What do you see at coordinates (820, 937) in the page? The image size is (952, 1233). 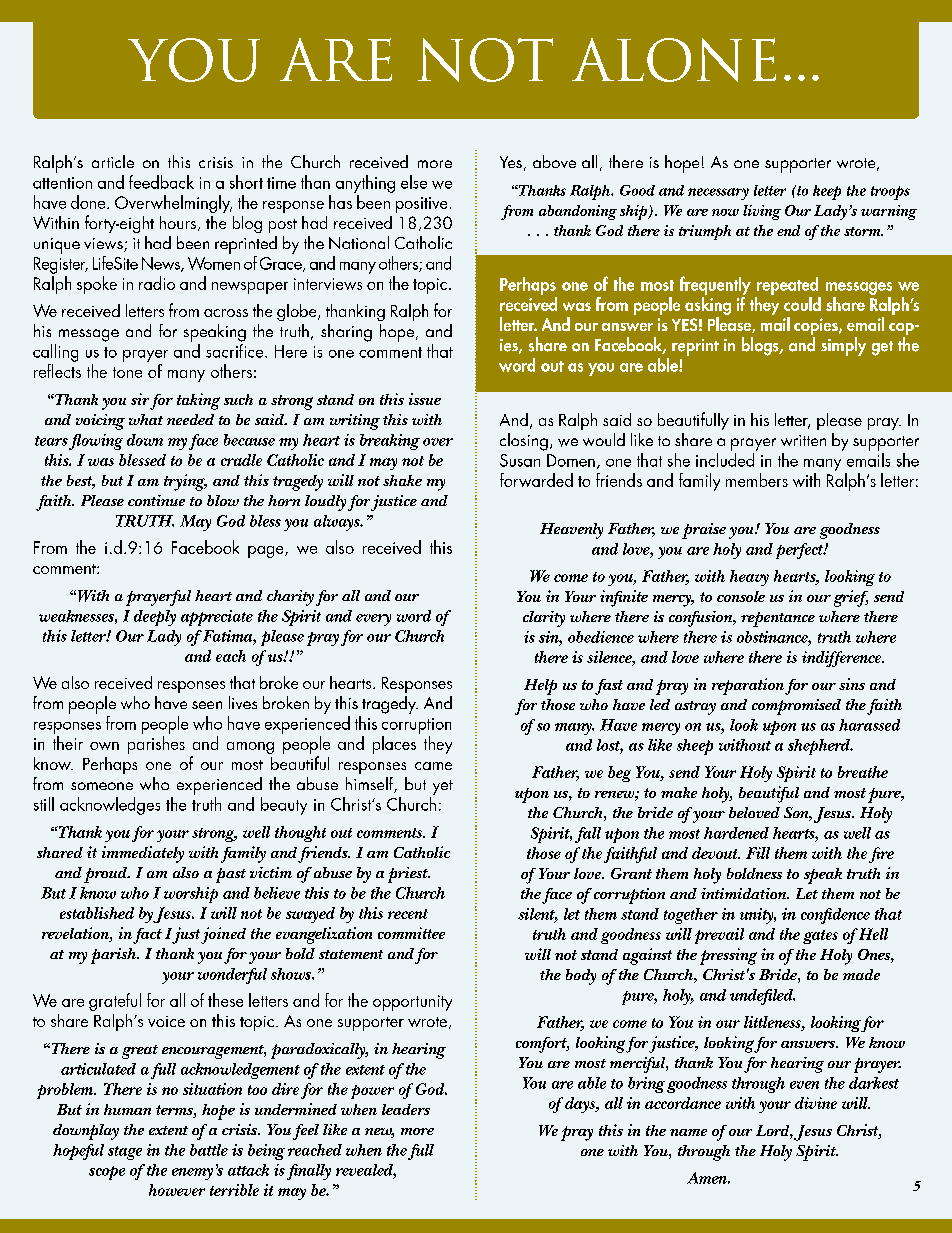 I see `gates` at bounding box center [820, 937].
